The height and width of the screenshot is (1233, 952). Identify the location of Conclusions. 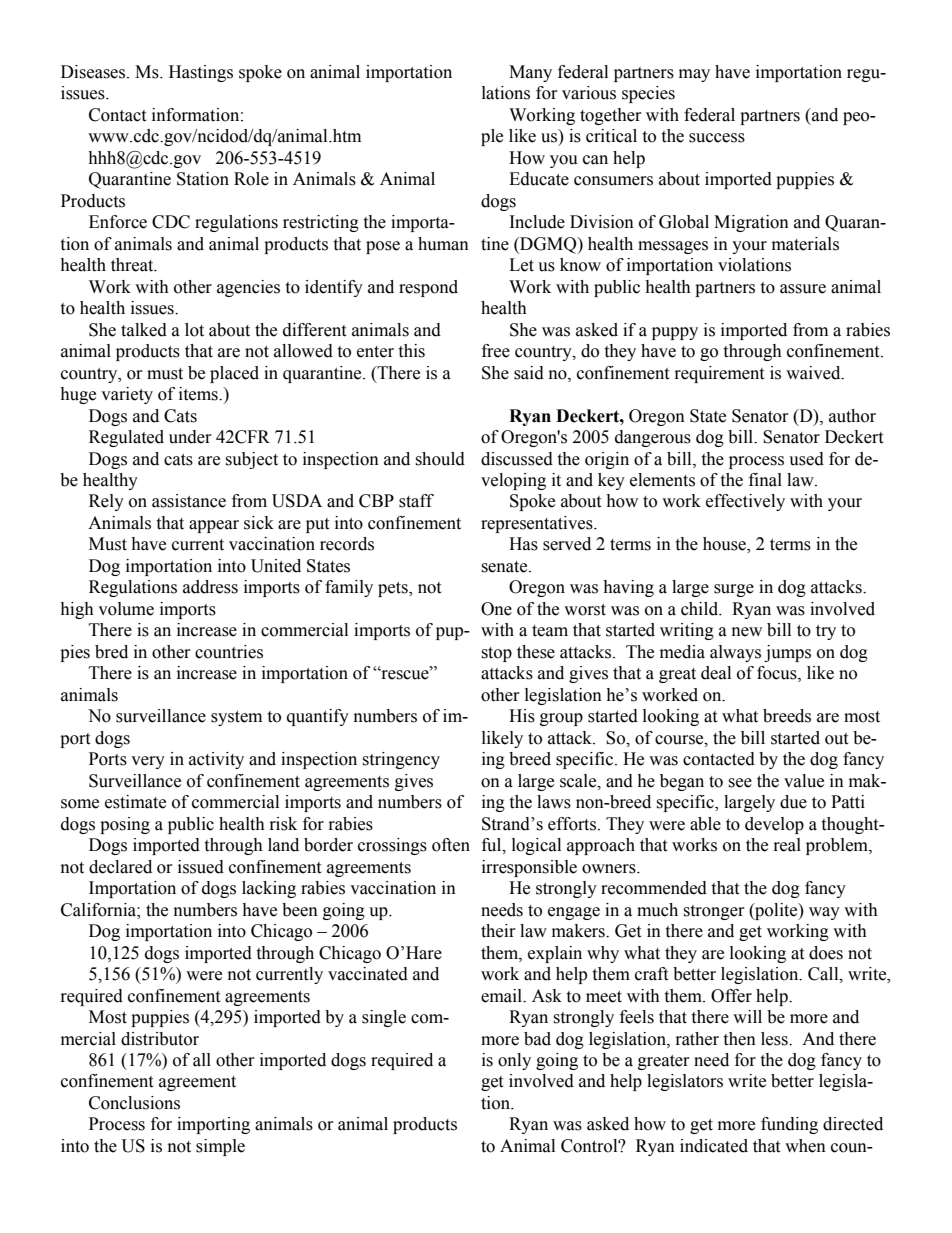
(134, 1103).
